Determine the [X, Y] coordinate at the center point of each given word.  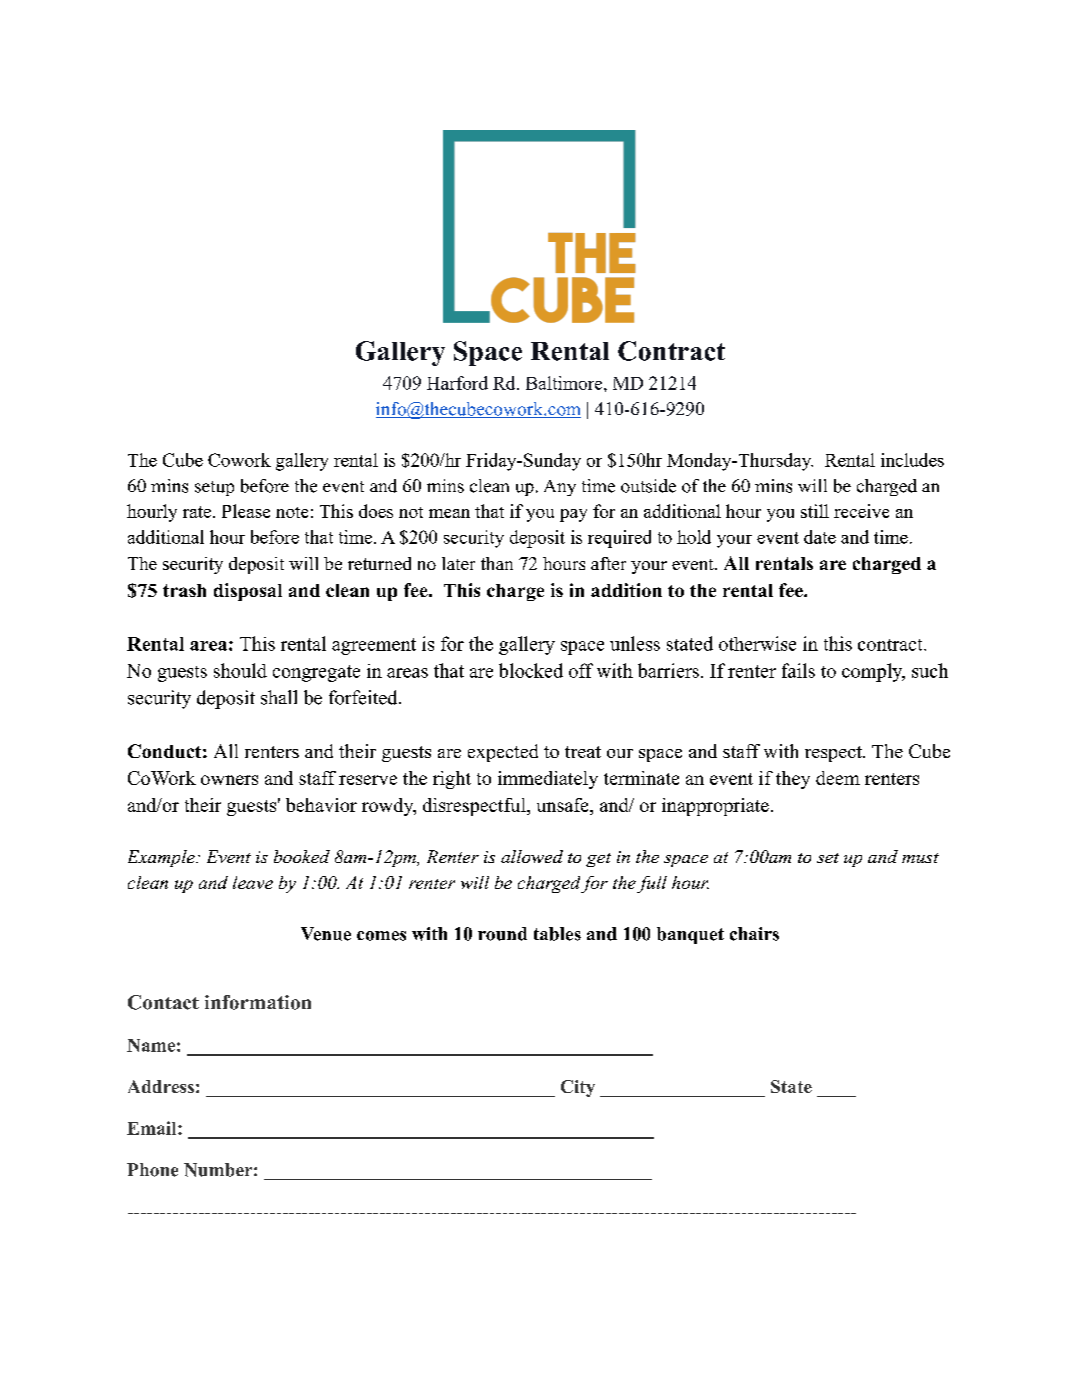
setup [214, 488]
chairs [754, 934]
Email [153, 1128]
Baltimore [565, 383]
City [578, 1088]
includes [912, 460]
